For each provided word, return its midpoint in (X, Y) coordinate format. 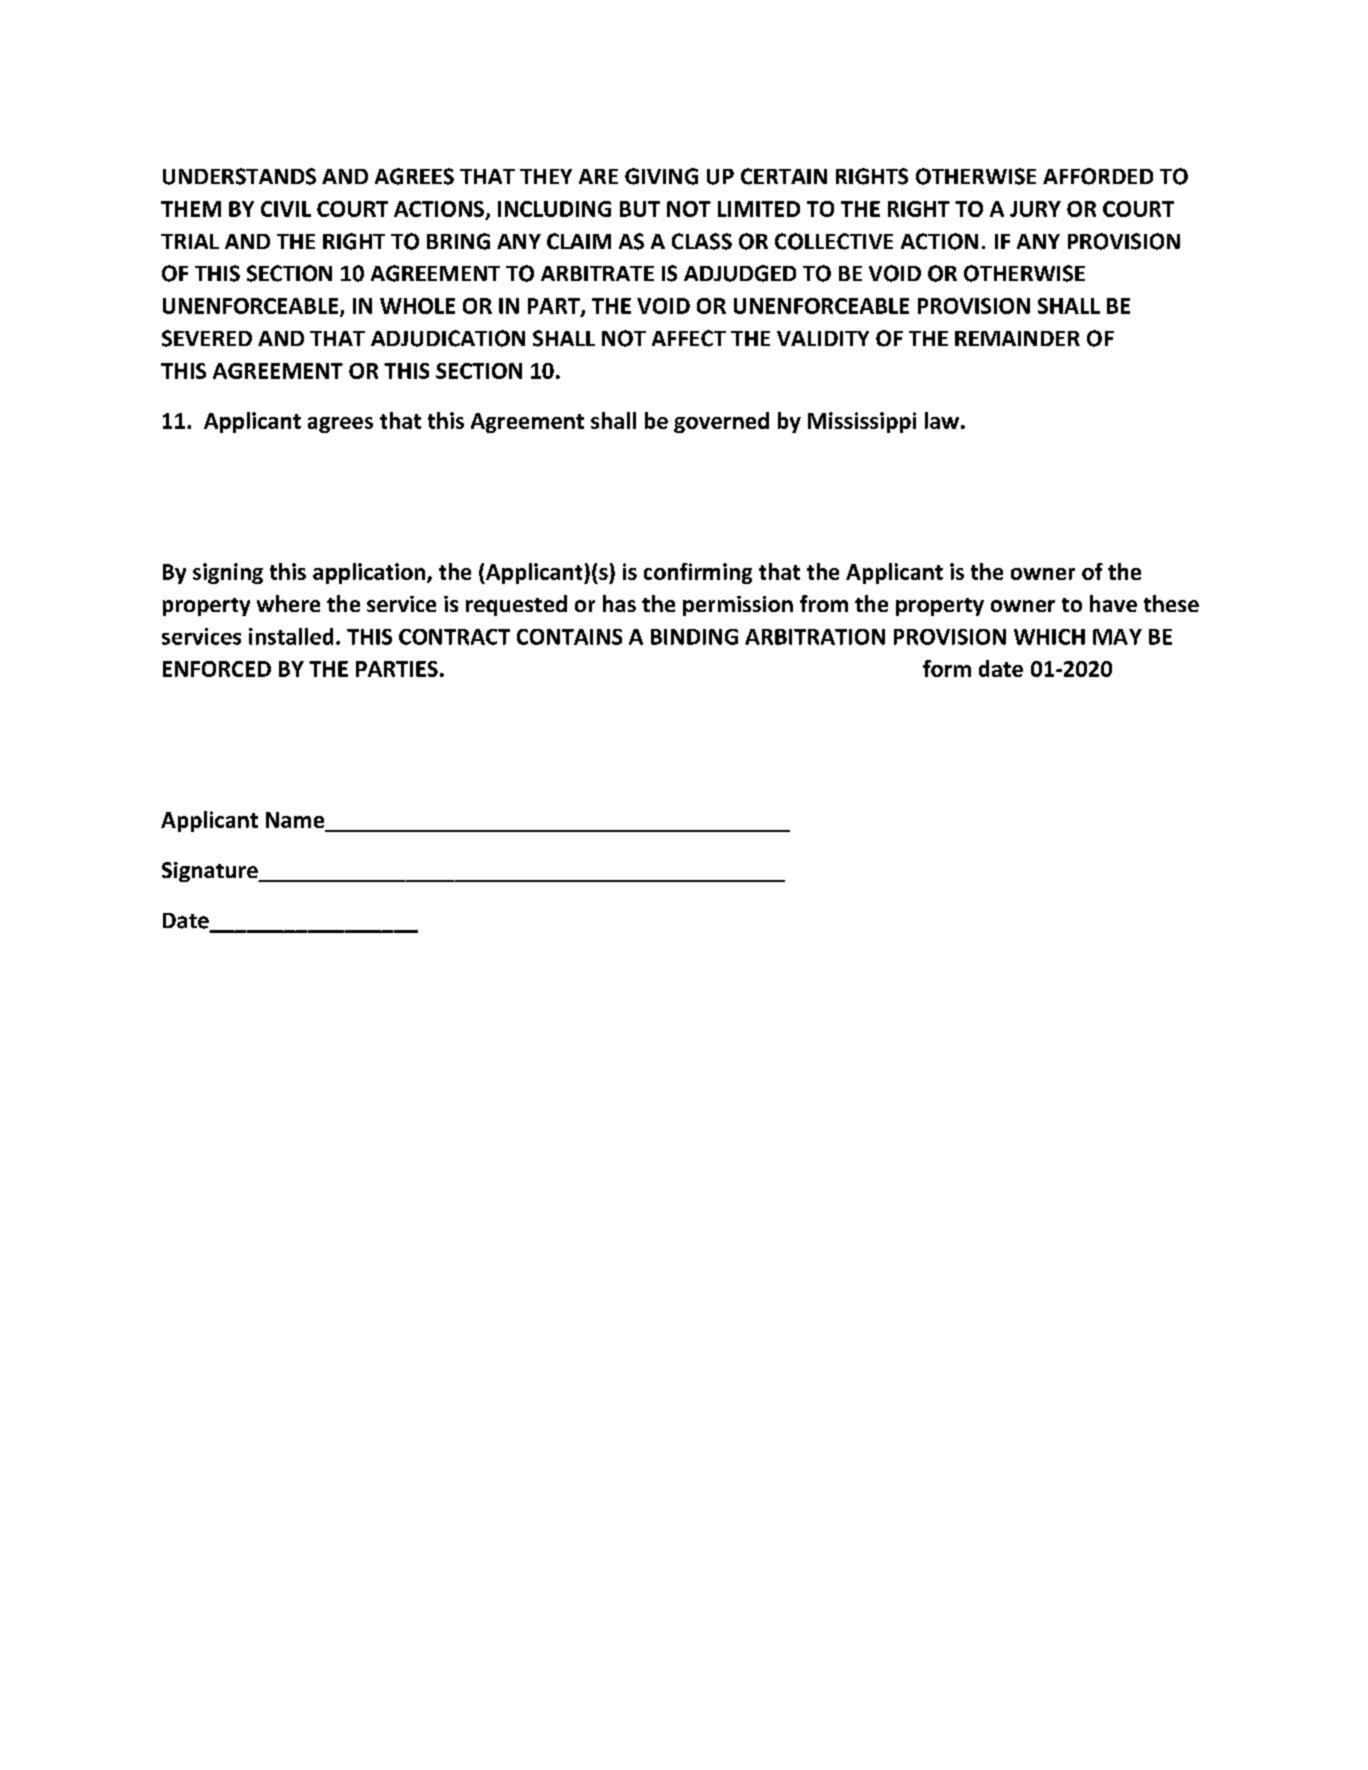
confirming (698, 573)
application (370, 573)
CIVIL (286, 209)
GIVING (661, 176)
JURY (1035, 209)
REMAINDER (1017, 338)
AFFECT (689, 338)
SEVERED (207, 338)
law (942, 420)
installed (291, 636)
